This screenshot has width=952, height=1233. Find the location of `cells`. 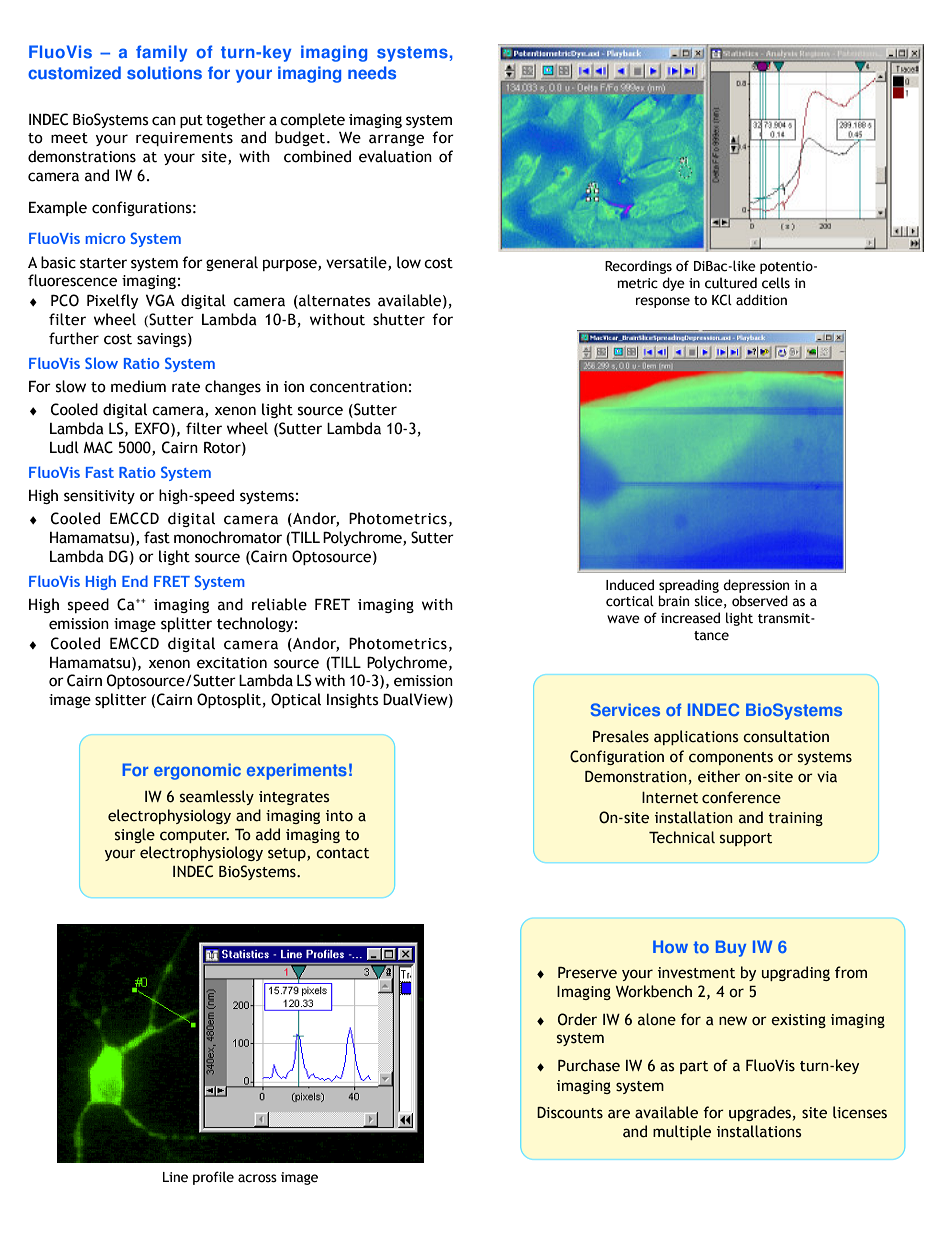

cells is located at coordinates (776, 283).
